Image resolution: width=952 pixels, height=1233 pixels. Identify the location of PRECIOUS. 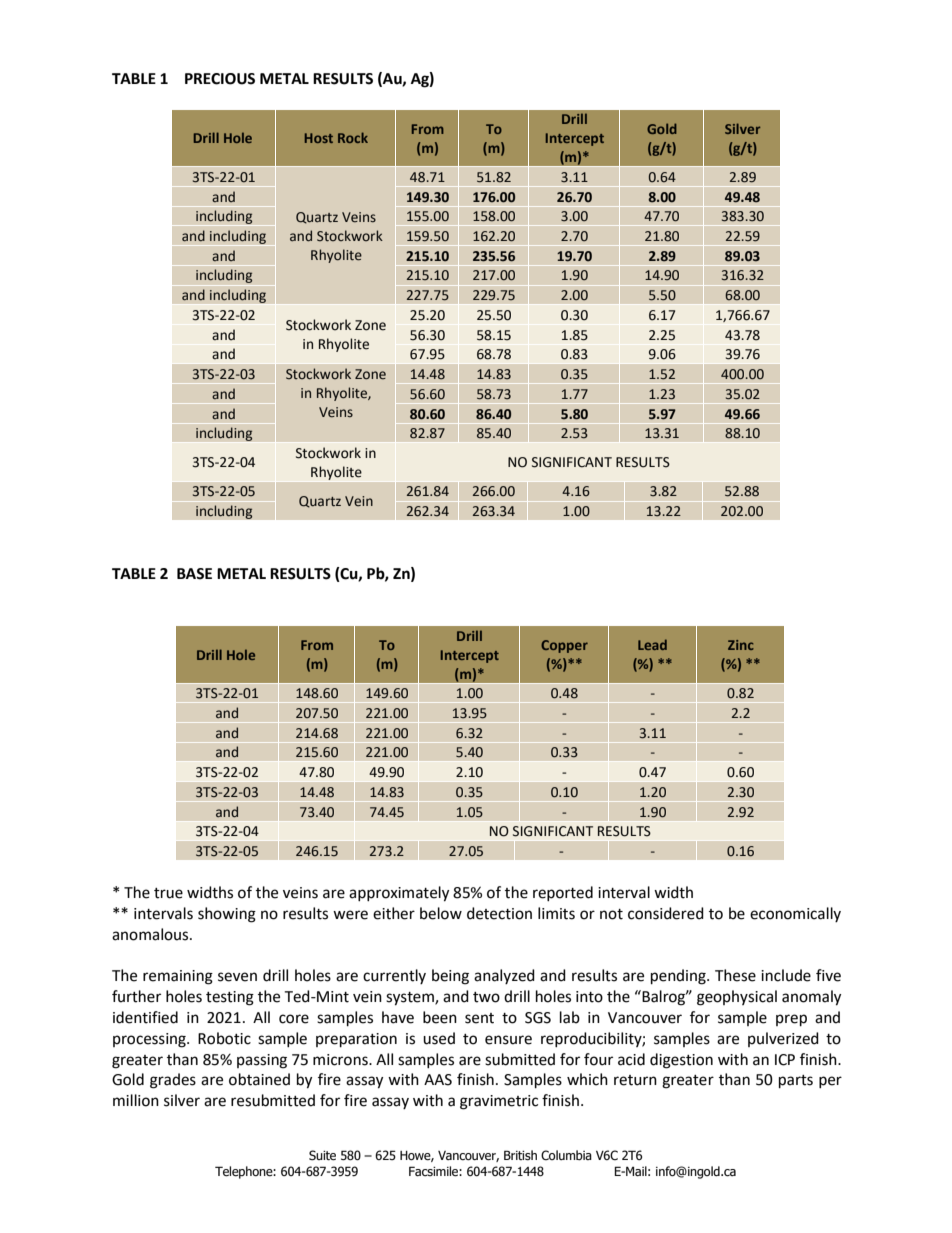
(220, 79).
